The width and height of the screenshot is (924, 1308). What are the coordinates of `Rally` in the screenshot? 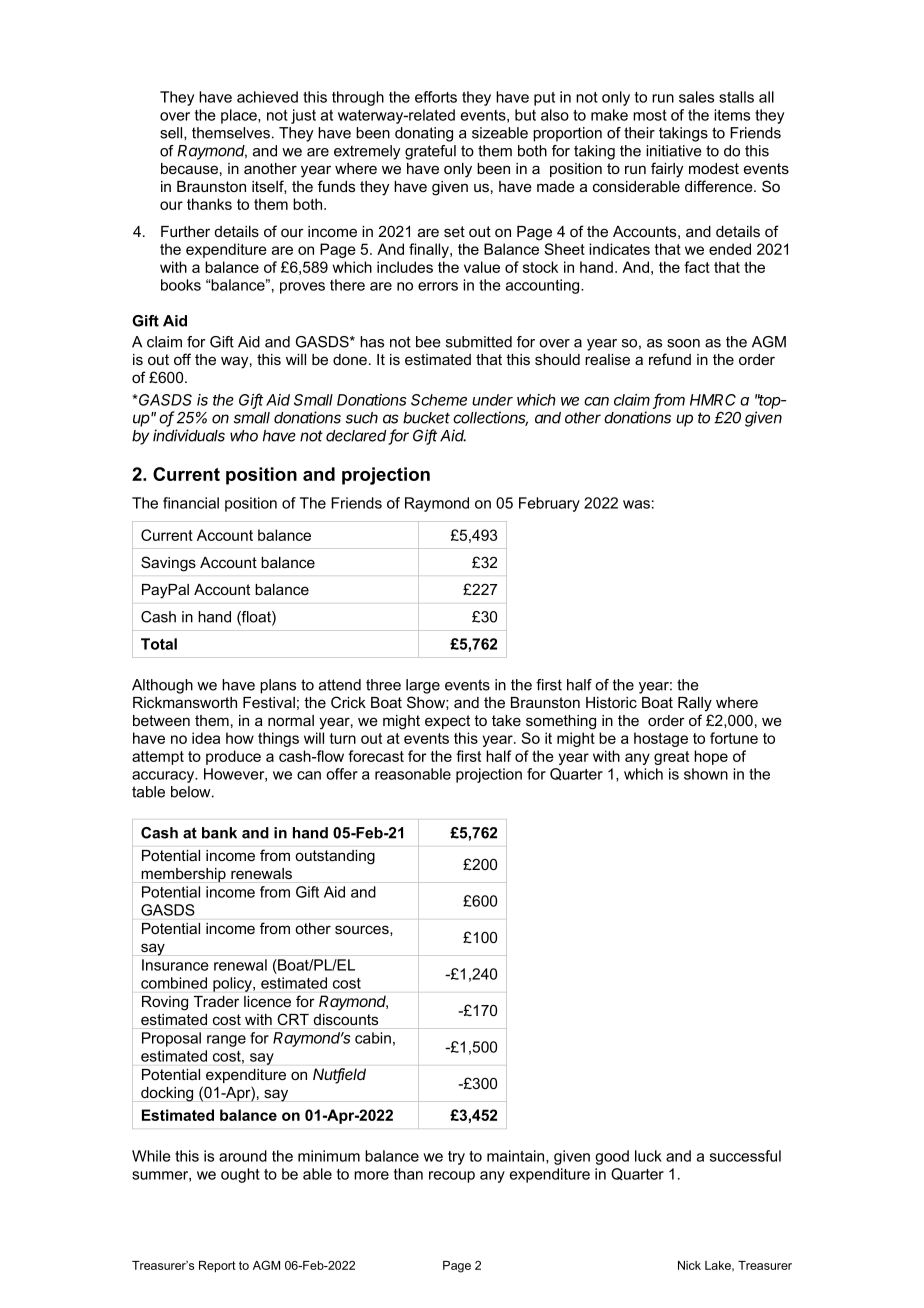 It's located at (695, 704).
